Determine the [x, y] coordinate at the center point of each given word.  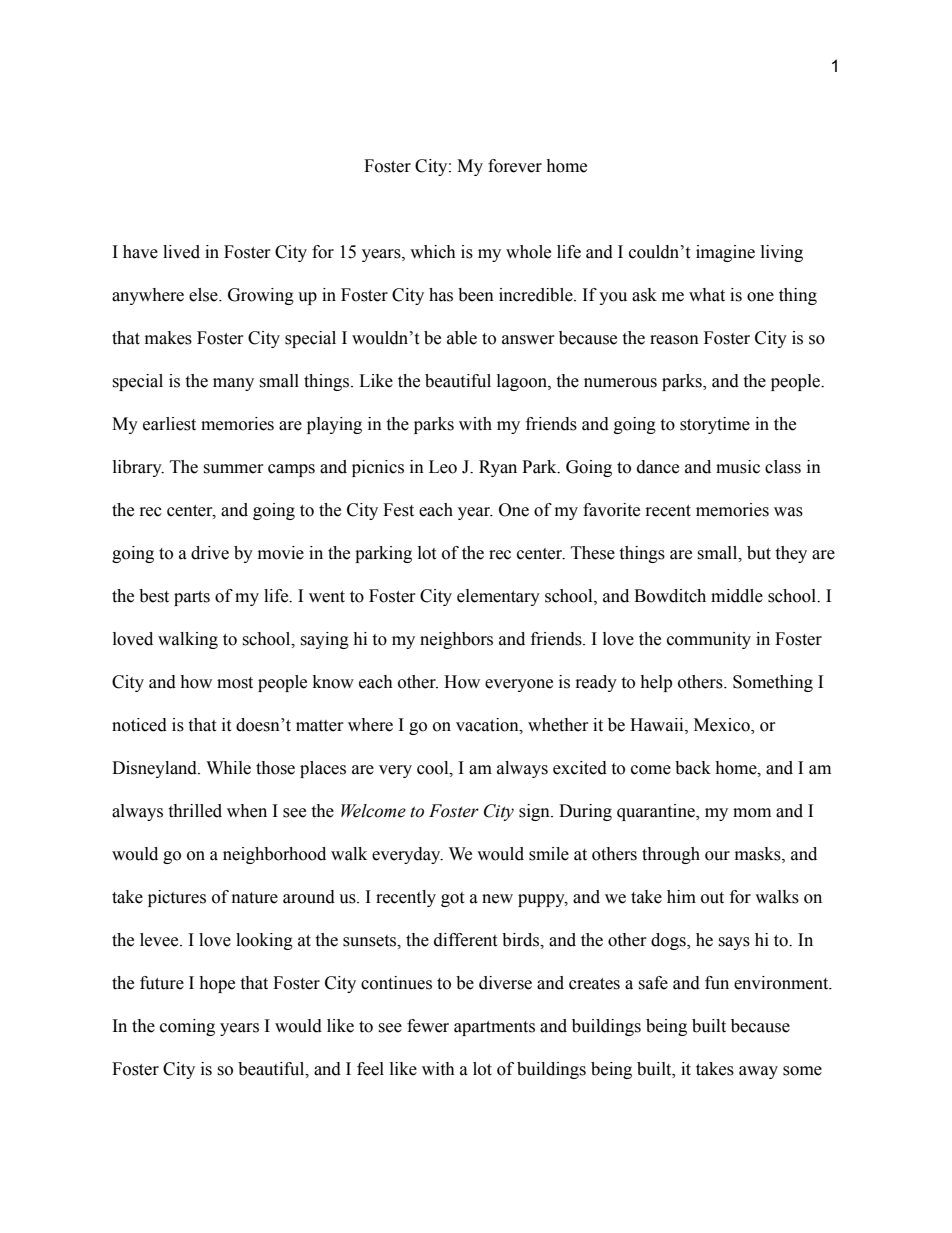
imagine [725, 253]
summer [233, 469]
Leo [443, 467]
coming [187, 1027]
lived [181, 252]
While [228, 768]
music [738, 467]
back [693, 768]
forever [515, 166]
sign [535, 812]
